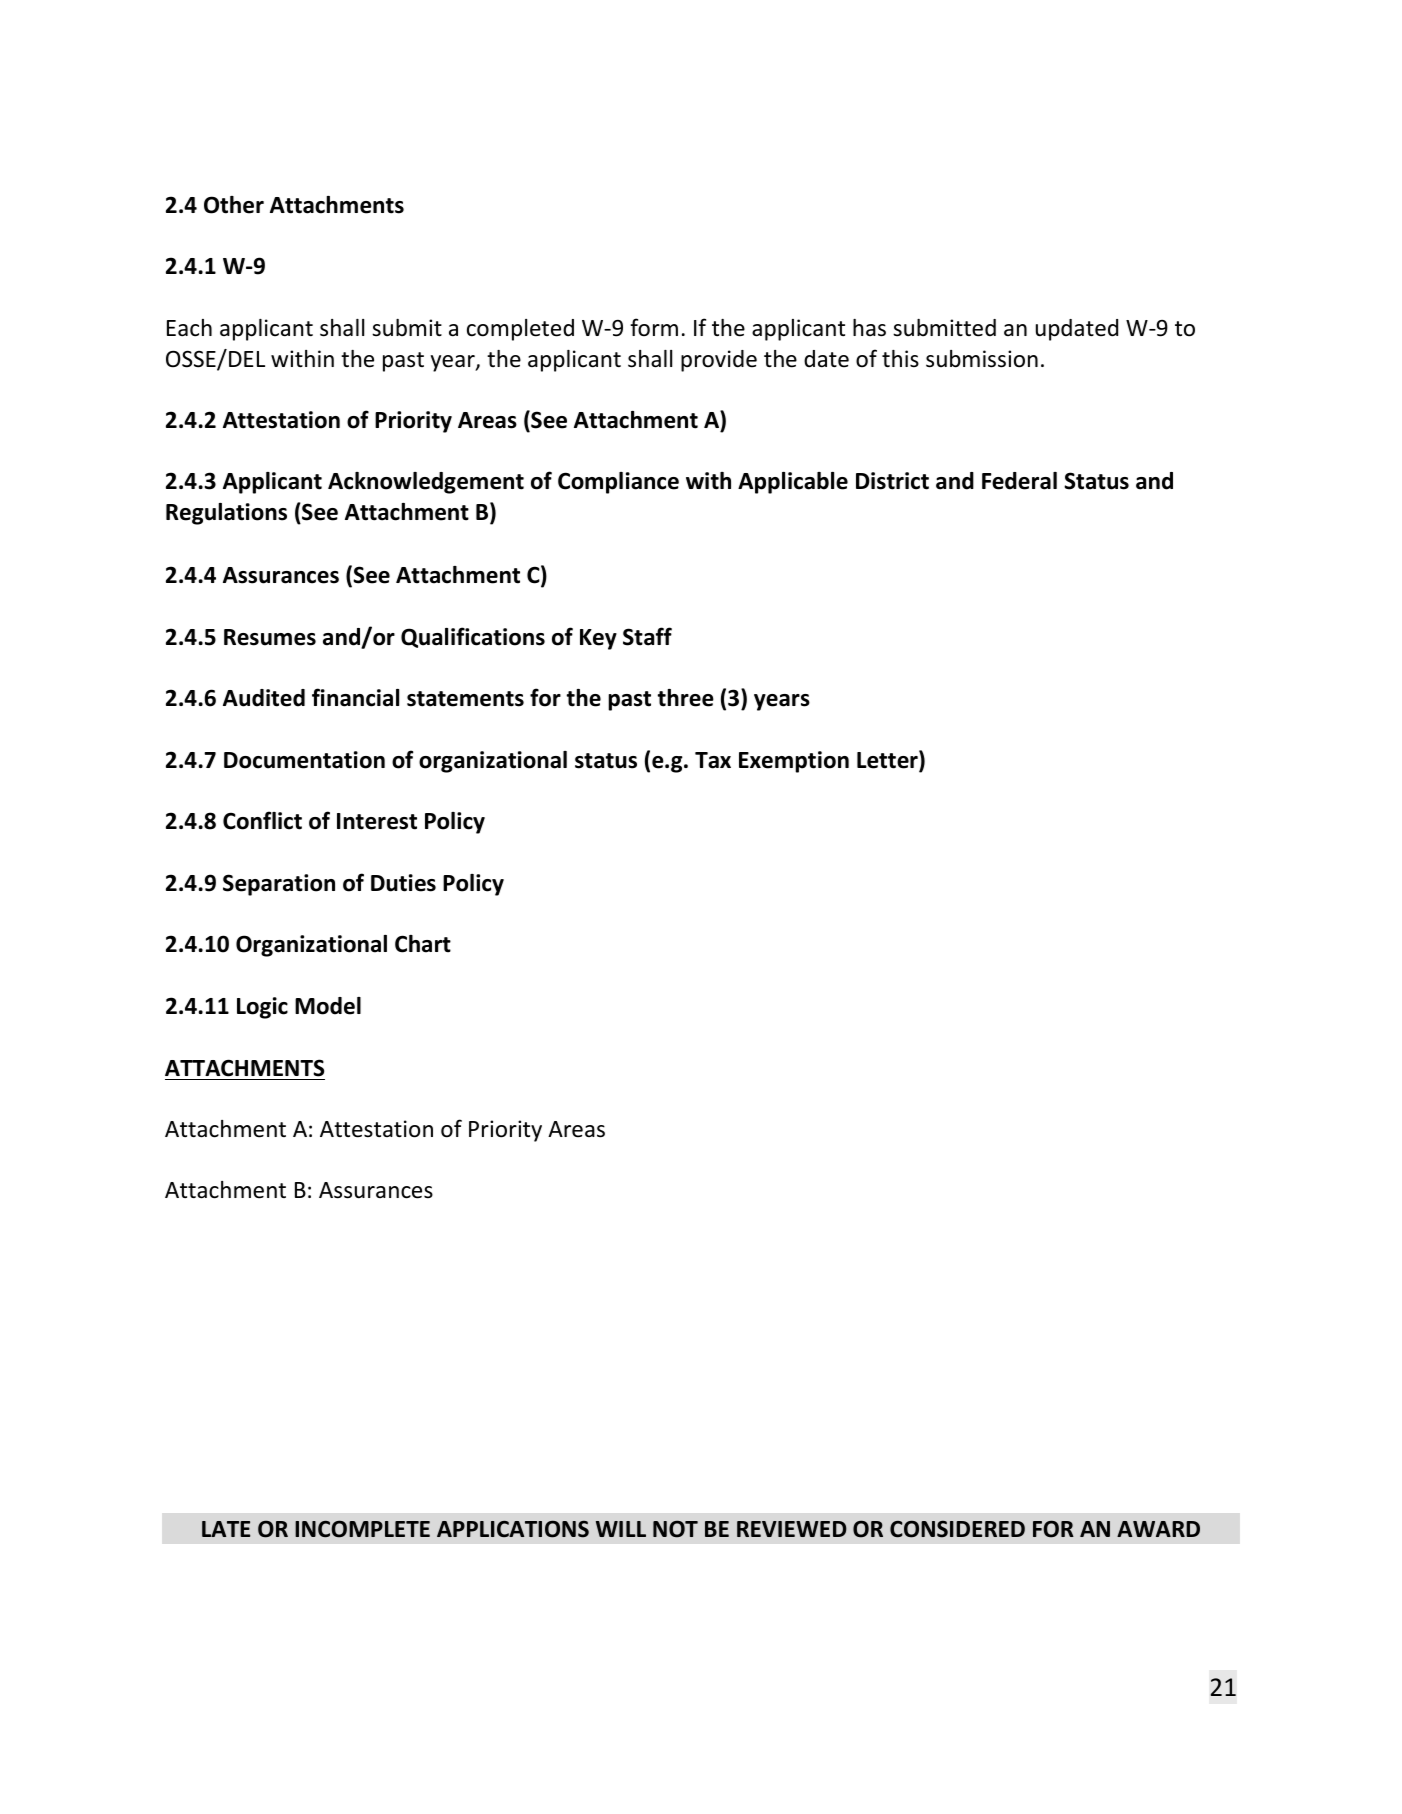 The width and height of the screenshot is (1402, 1814). Describe the element at coordinates (675, 1529) in the screenshot. I see `NOT` at that location.
